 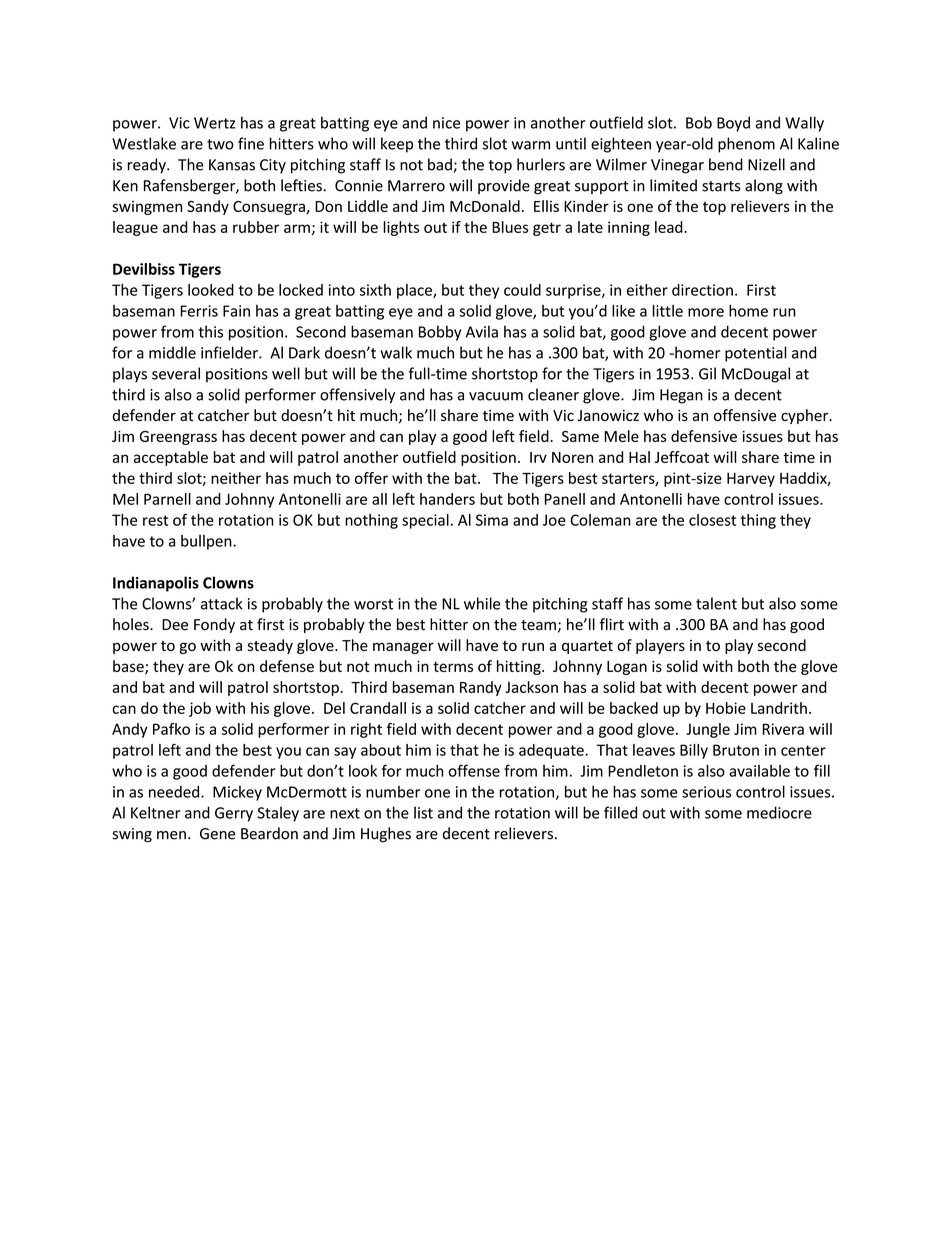 What do you see at coordinates (746, 145) in the document?
I see `phenom` at bounding box center [746, 145].
